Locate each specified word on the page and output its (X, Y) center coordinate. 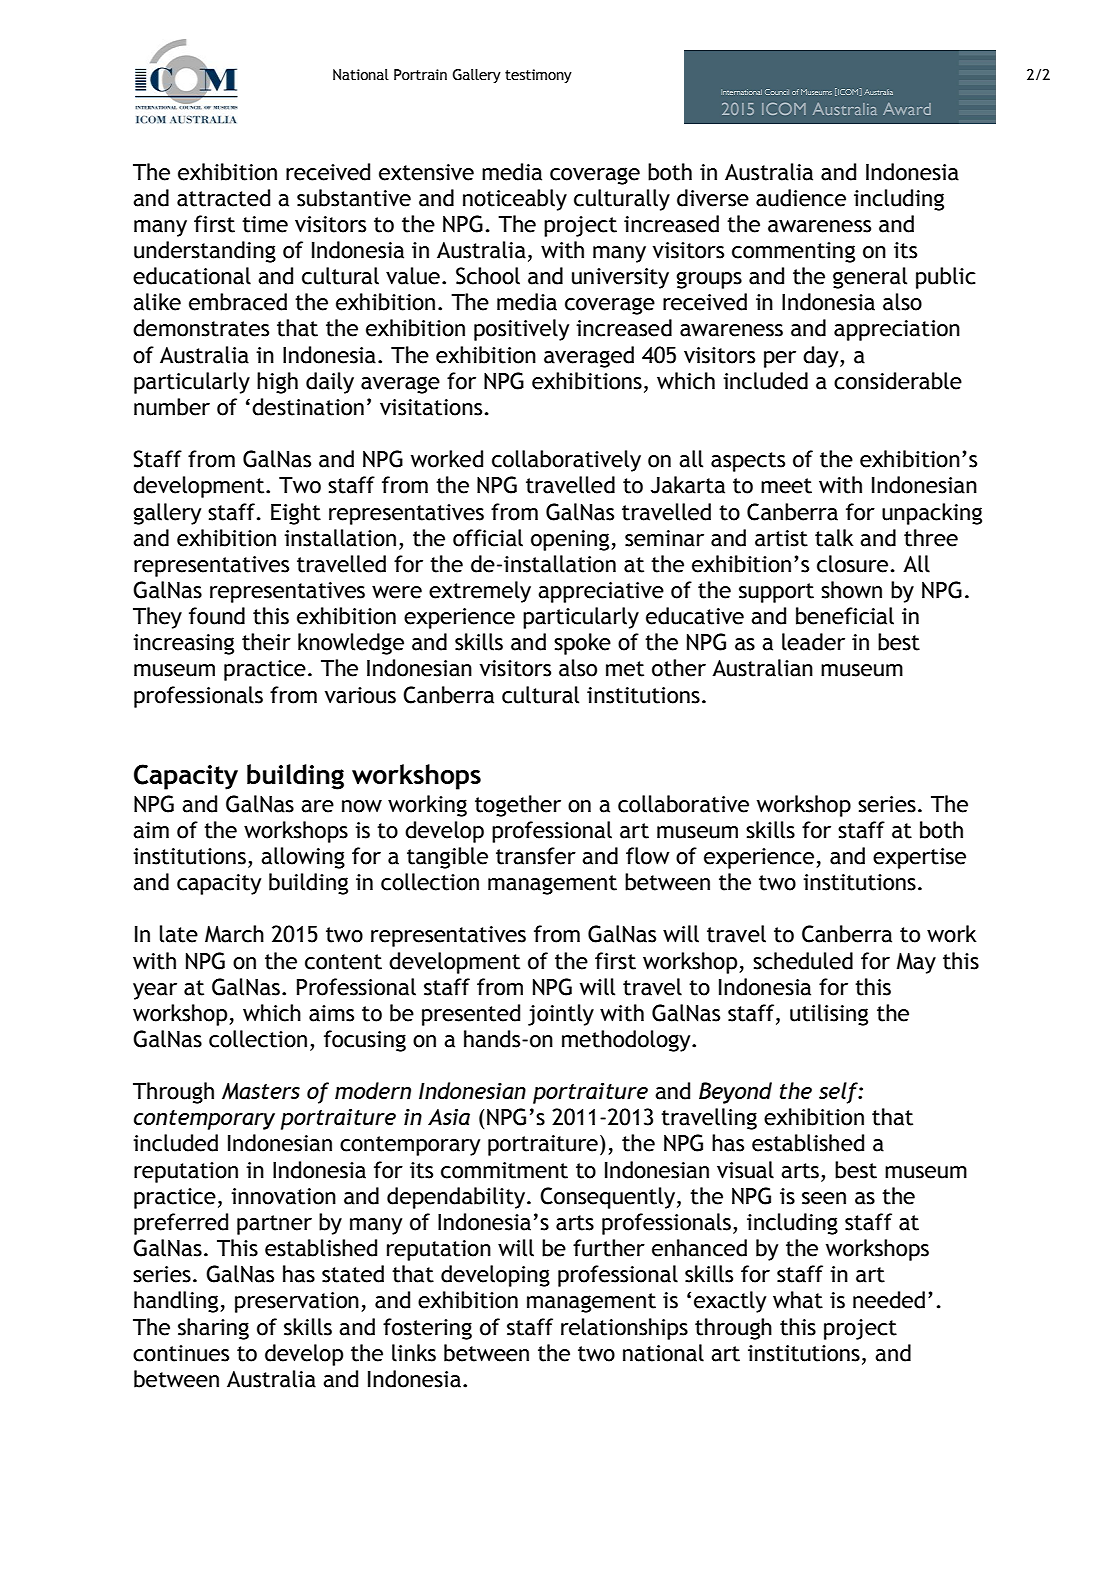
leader (813, 642)
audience (801, 198)
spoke (582, 644)
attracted (223, 198)
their (266, 642)
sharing (213, 1329)
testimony (538, 76)
